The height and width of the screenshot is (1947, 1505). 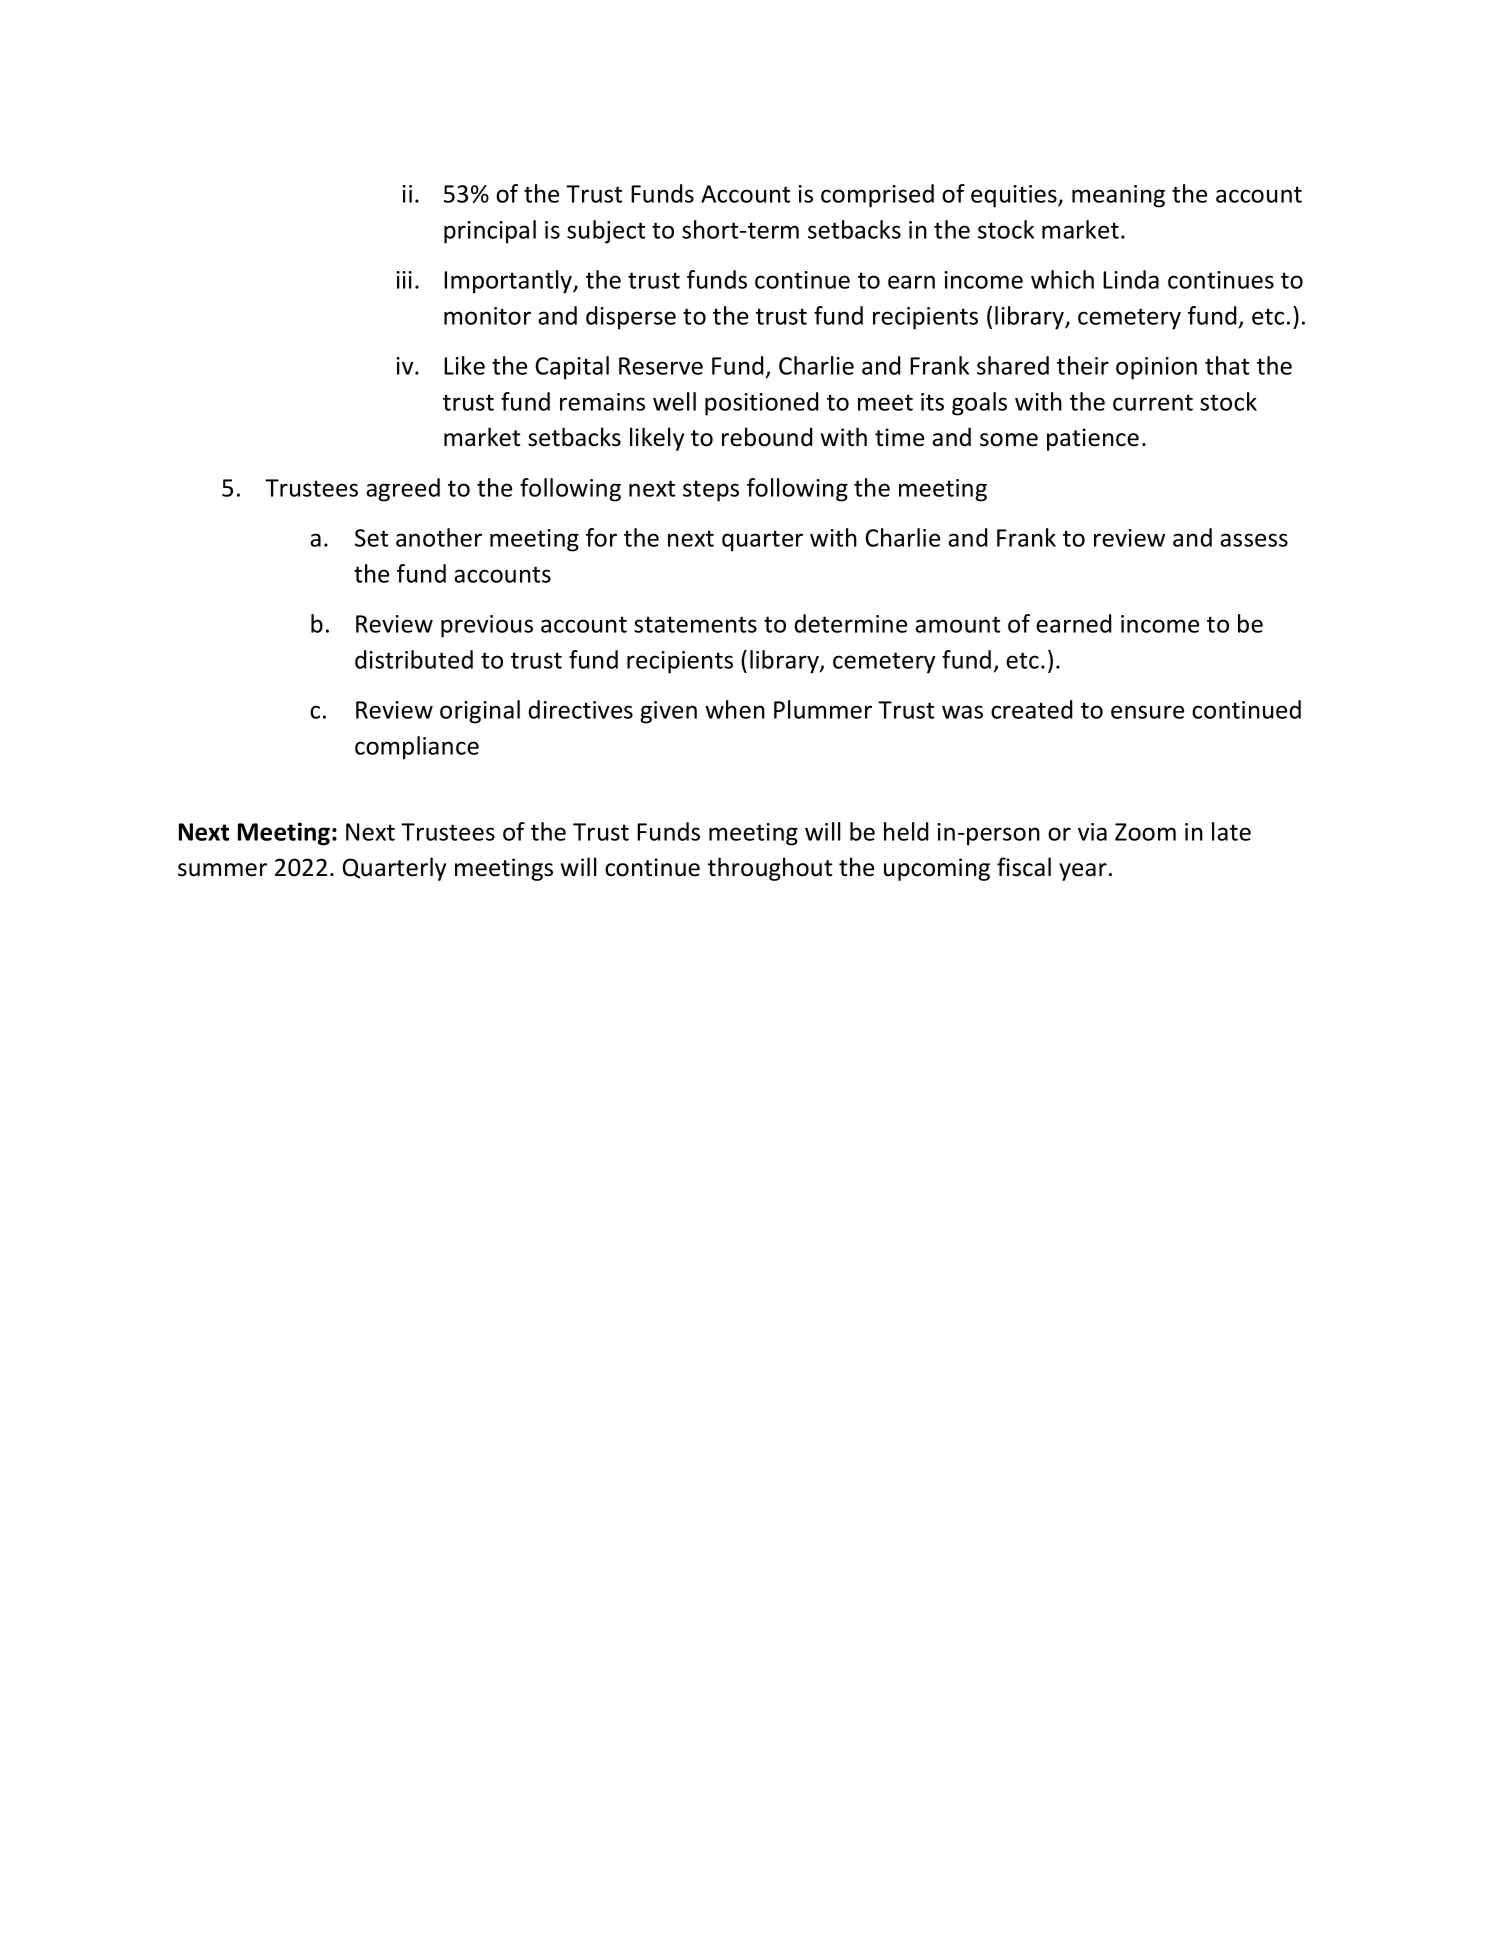 I want to click on ensure, so click(x=1147, y=712).
